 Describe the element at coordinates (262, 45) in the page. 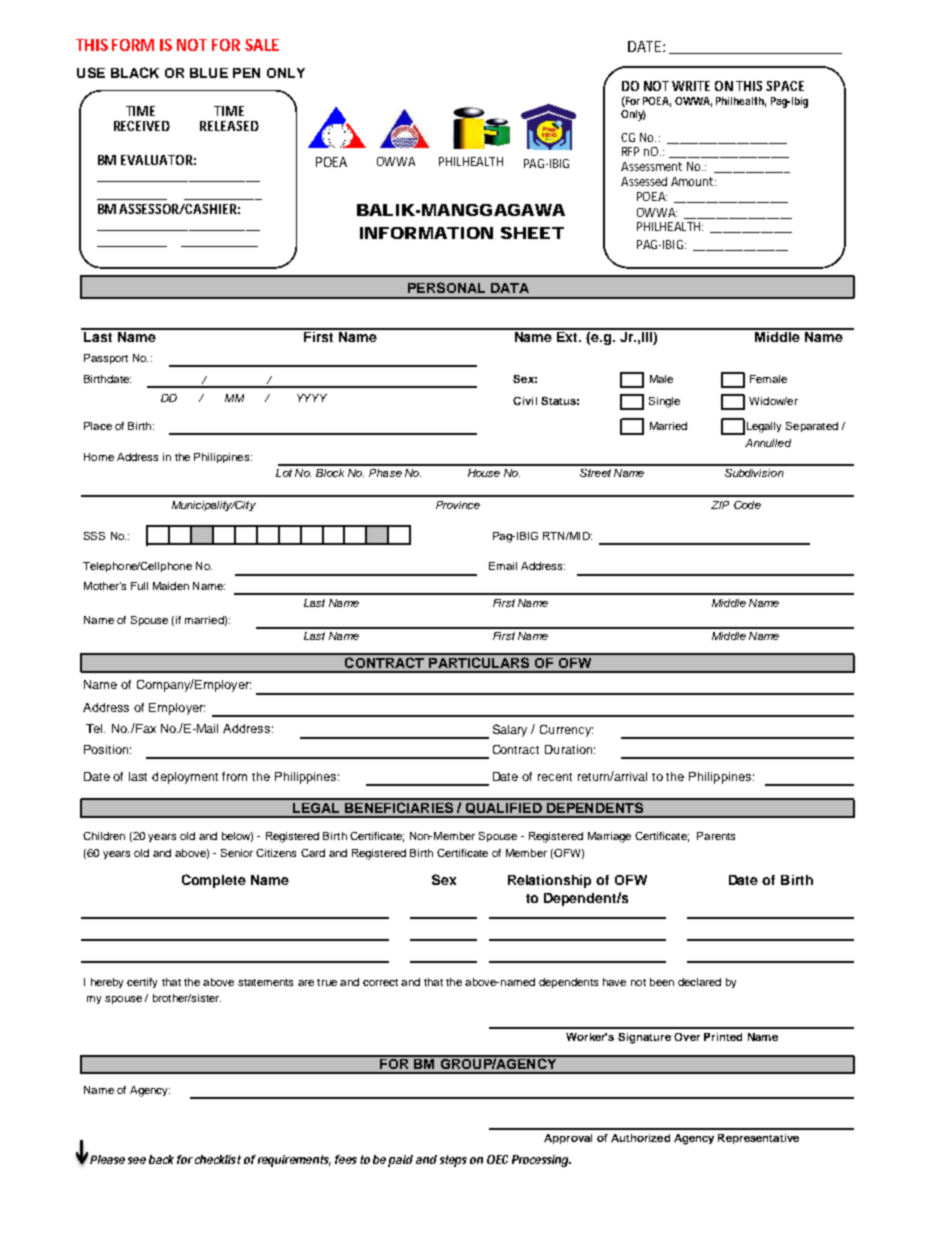

I see `SALE` at that location.
